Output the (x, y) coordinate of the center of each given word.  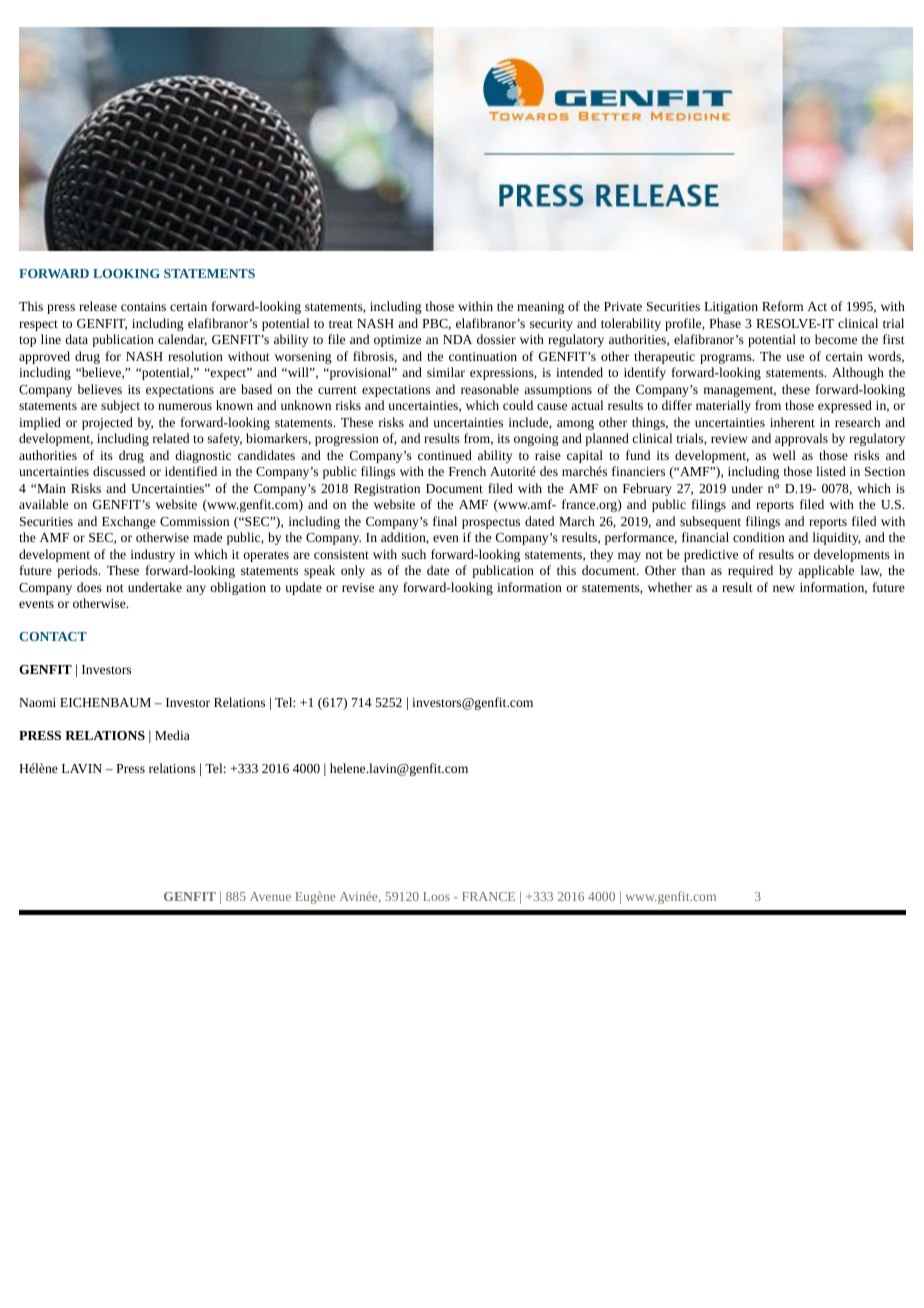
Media (172, 735)
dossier (496, 339)
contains (143, 306)
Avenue (270, 896)
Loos (436, 896)
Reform (782, 306)
